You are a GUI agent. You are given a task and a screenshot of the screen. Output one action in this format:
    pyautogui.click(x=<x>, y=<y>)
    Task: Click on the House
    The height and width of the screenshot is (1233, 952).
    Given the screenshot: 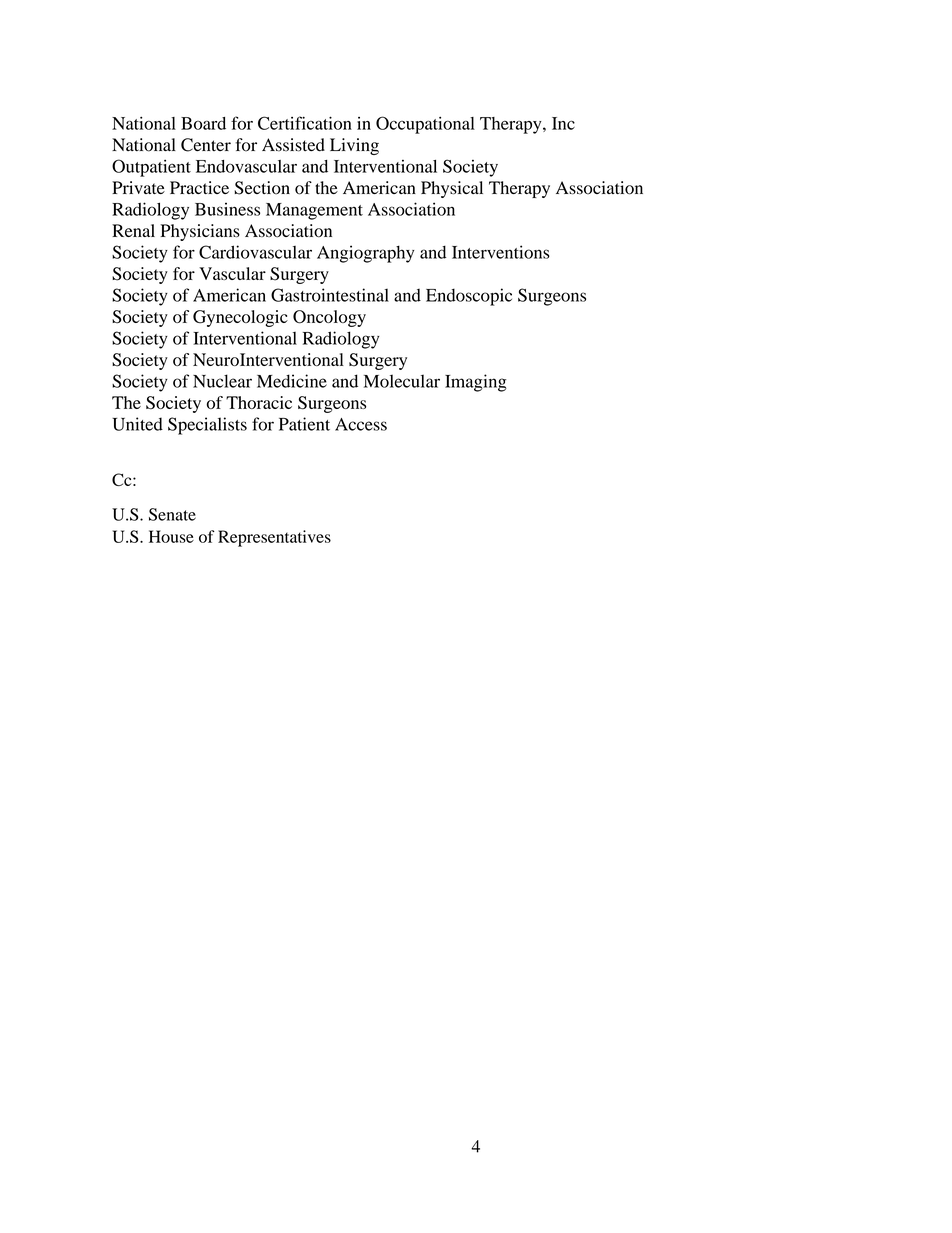 What is the action you would take?
    pyautogui.click(x=171, y=536)
